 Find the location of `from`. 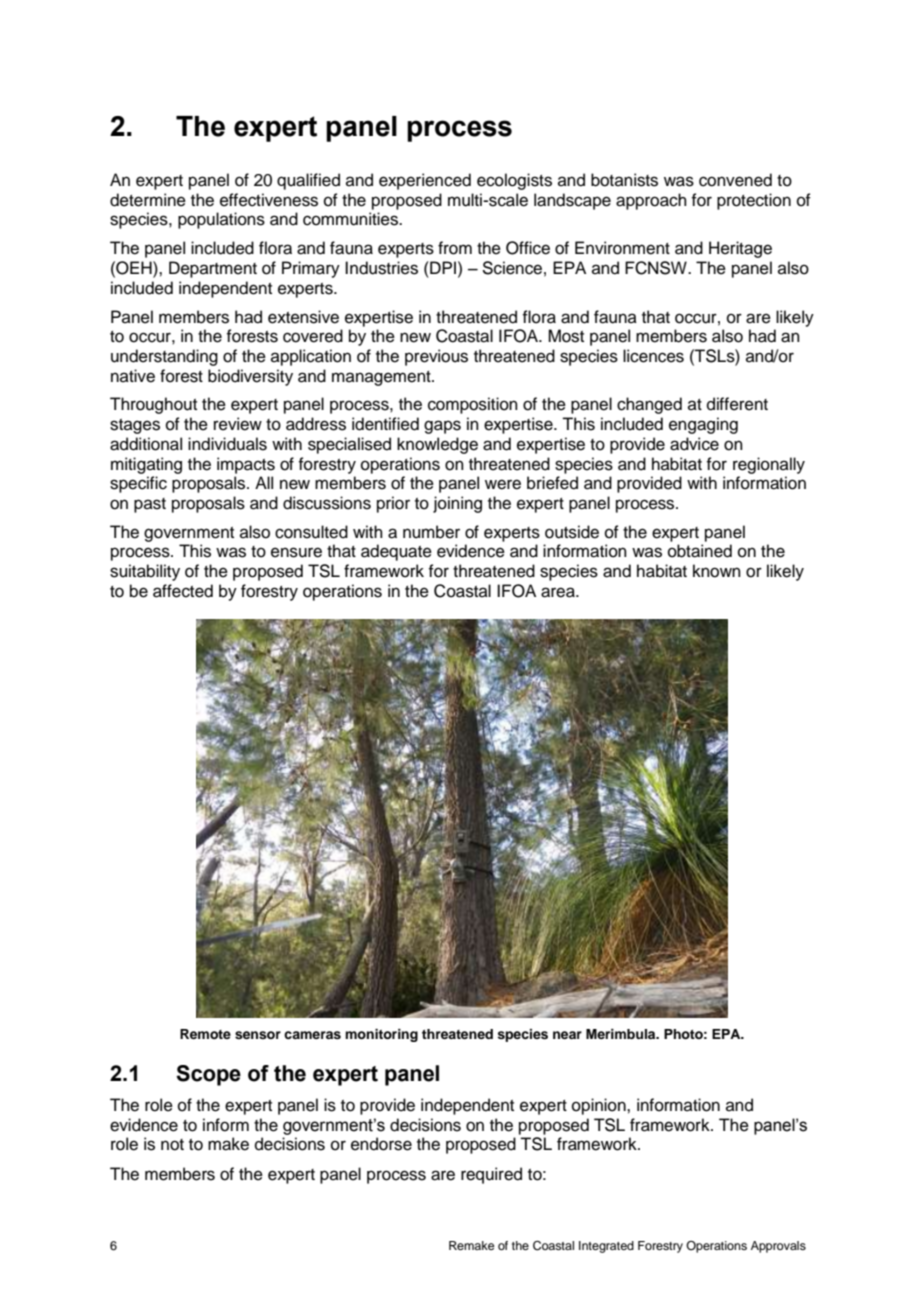

from is located at coordinates (455, 248).
